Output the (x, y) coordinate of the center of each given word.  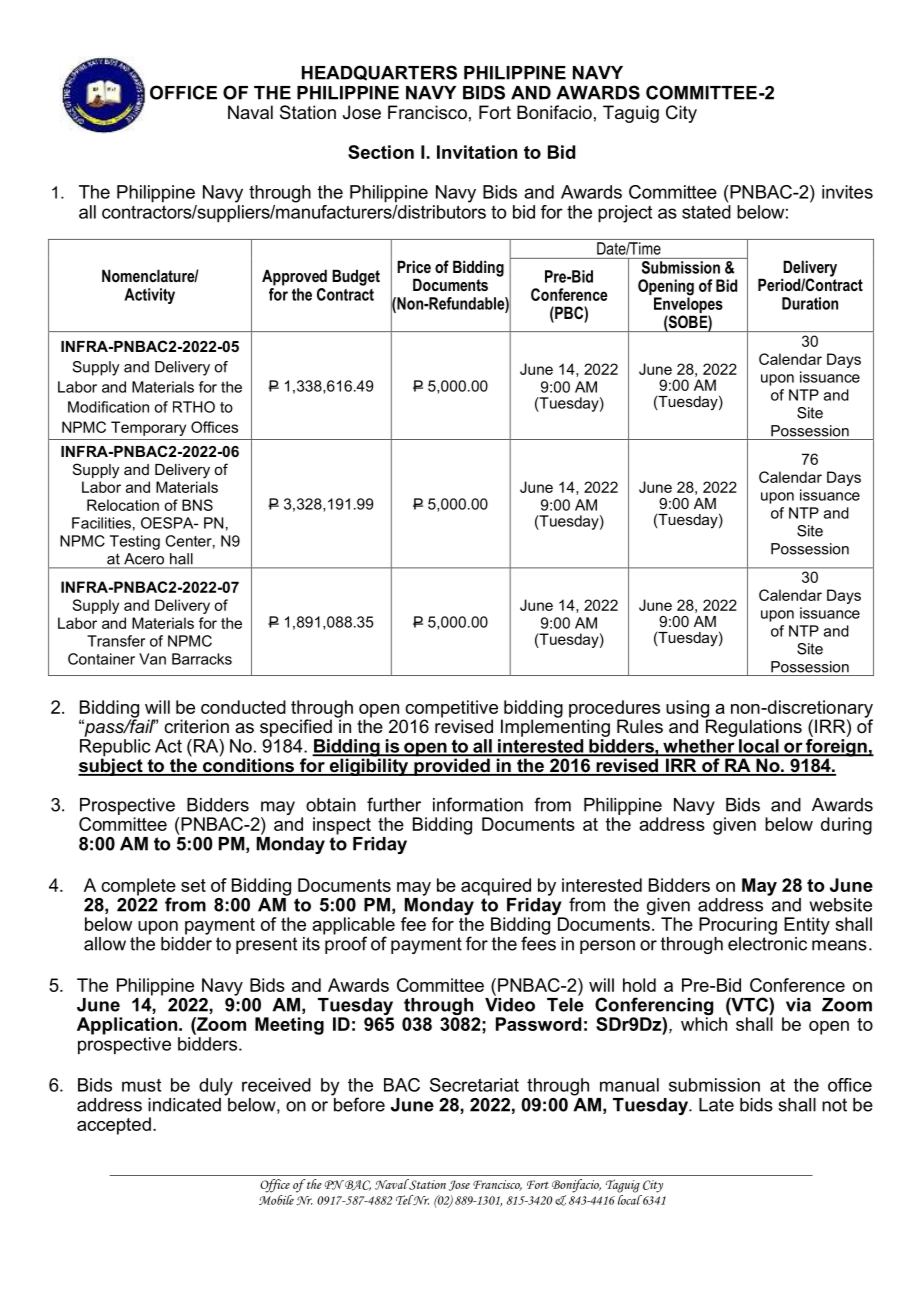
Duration (810, 303)
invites (847, 192)
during (846, 826)
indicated (184, 1105)
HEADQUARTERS (379, 73)
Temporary (148, 428)
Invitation (477, 152)
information (478, 804)
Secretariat (474, 1085)
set (193, 885)
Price (414, 266)
